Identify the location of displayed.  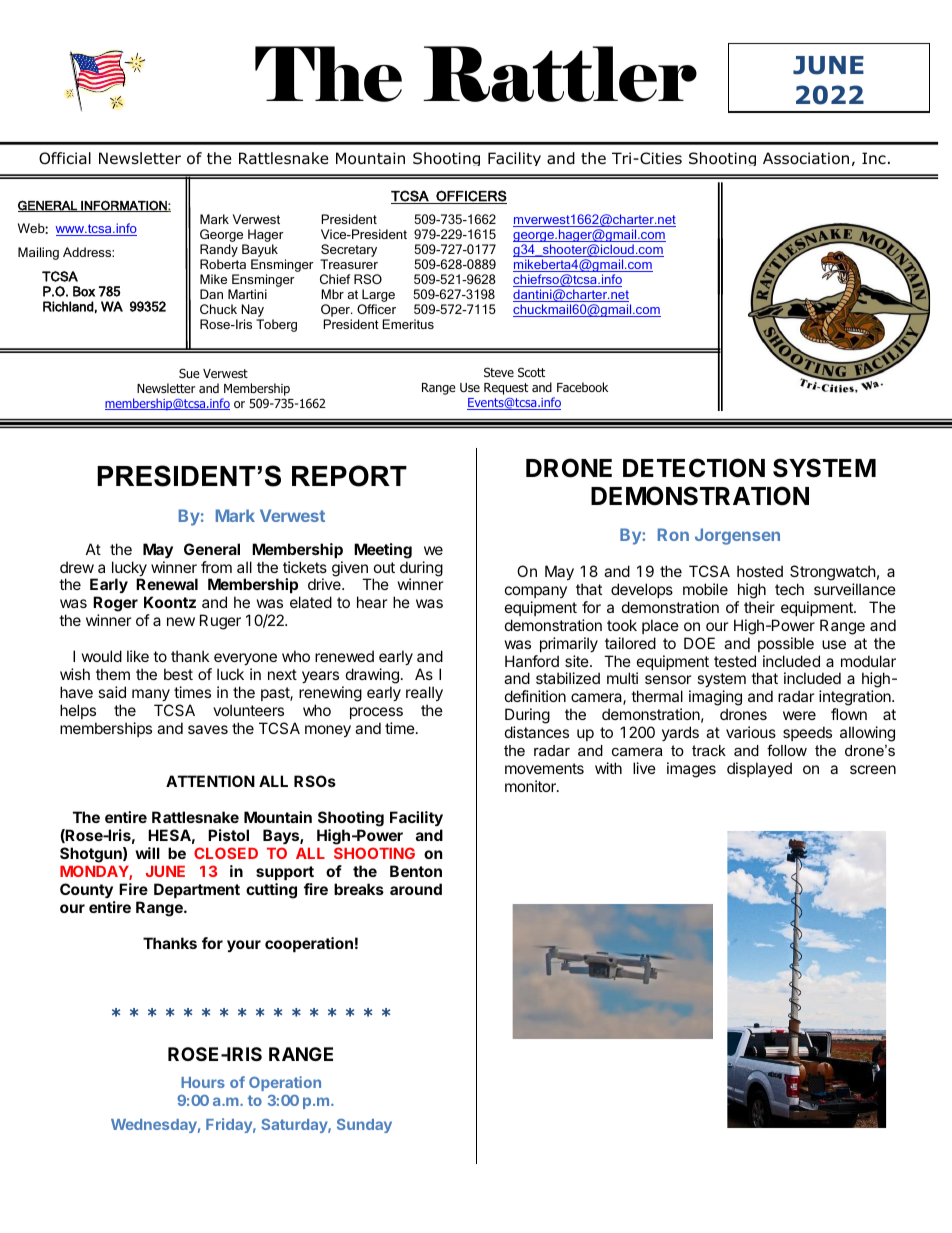
(759, 769).
